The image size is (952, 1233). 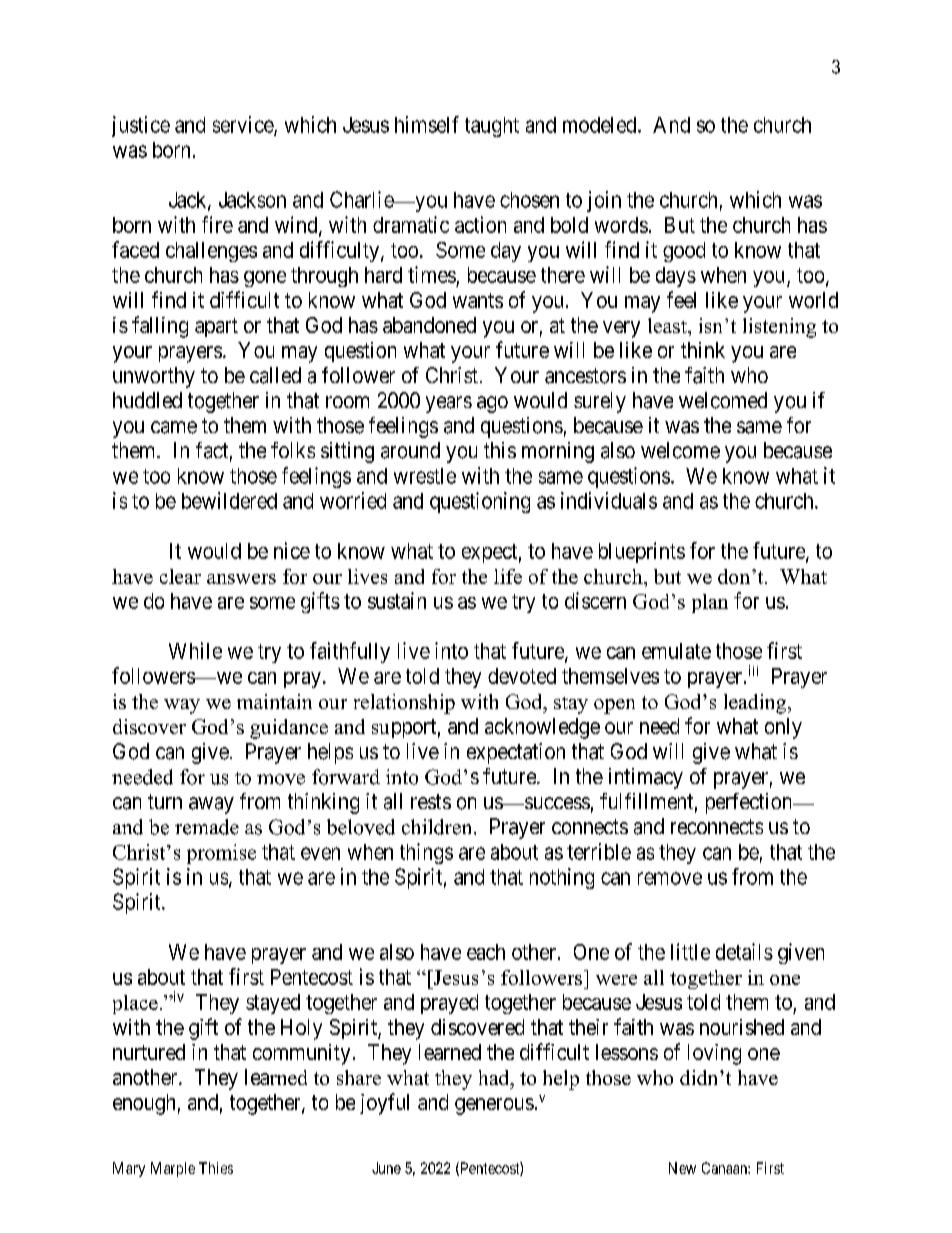 What do you see at coordinates (174, 427) in the screenshot?
I see `came` at bounding box center [174, 427].
